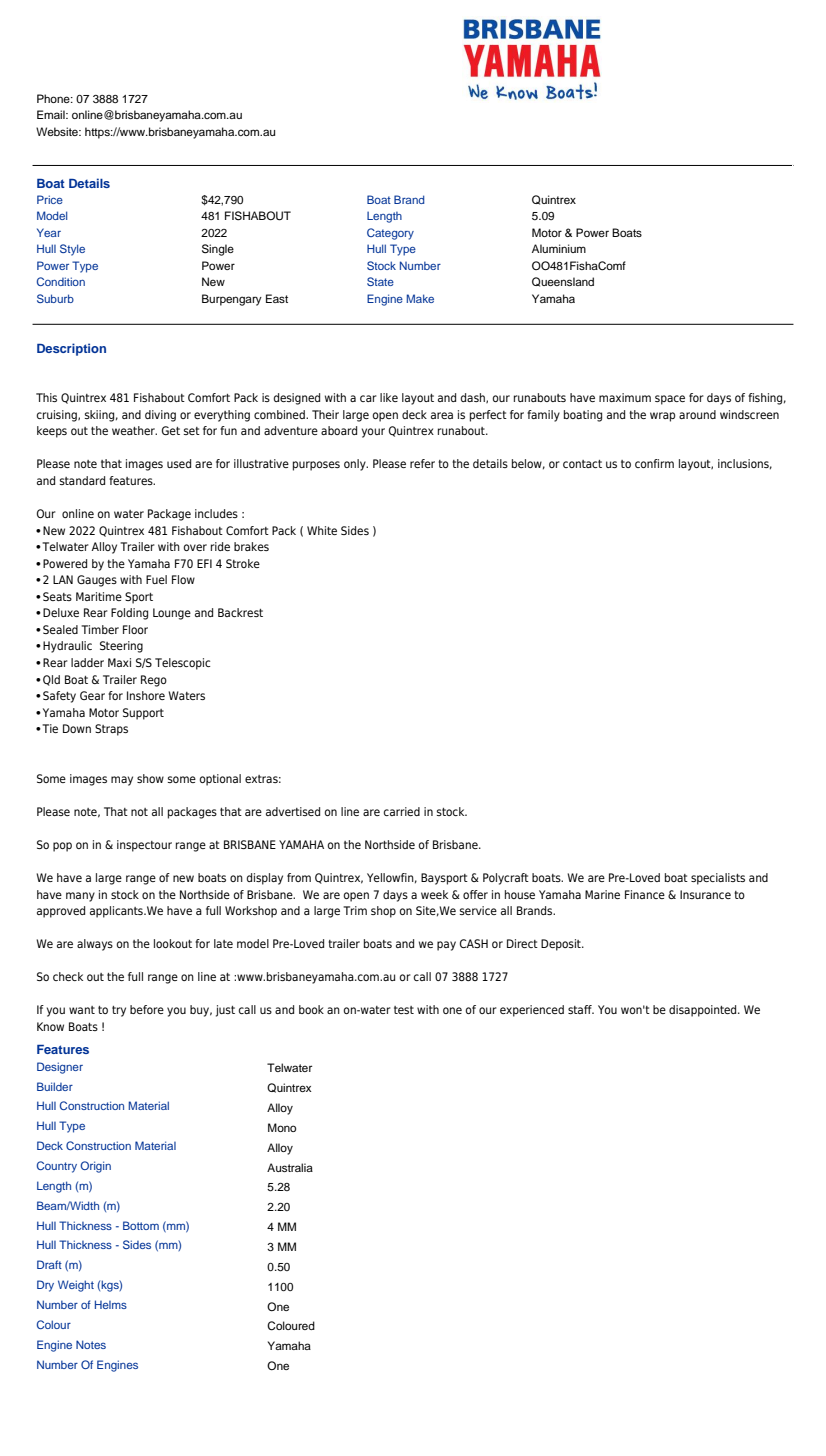 Image resolution: width=826 pixels, height=1456 pixels. Describe the element at coordinates (559, 248) in the screenshot. I see `Aluminium` at that location.
